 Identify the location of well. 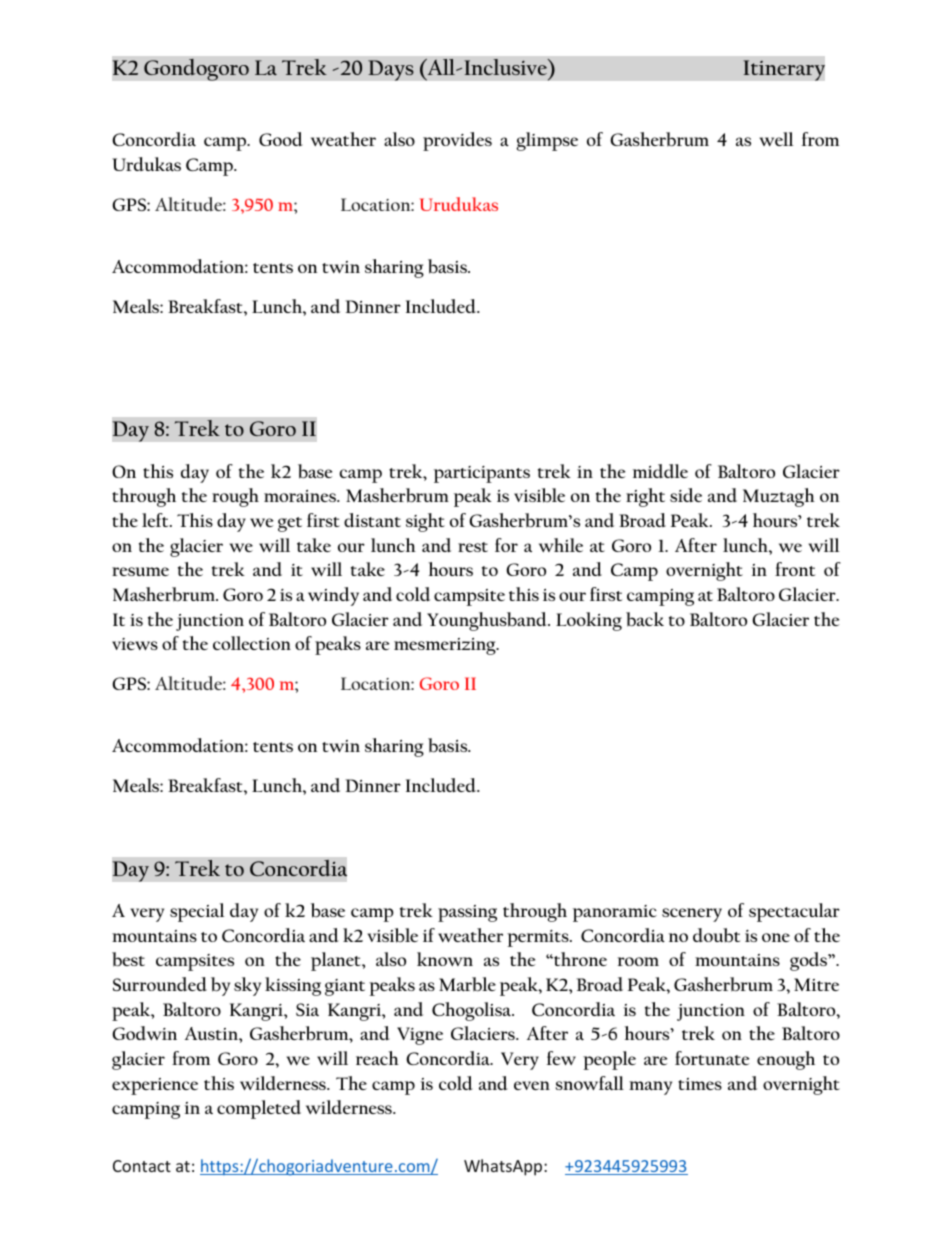
(776, 139).
